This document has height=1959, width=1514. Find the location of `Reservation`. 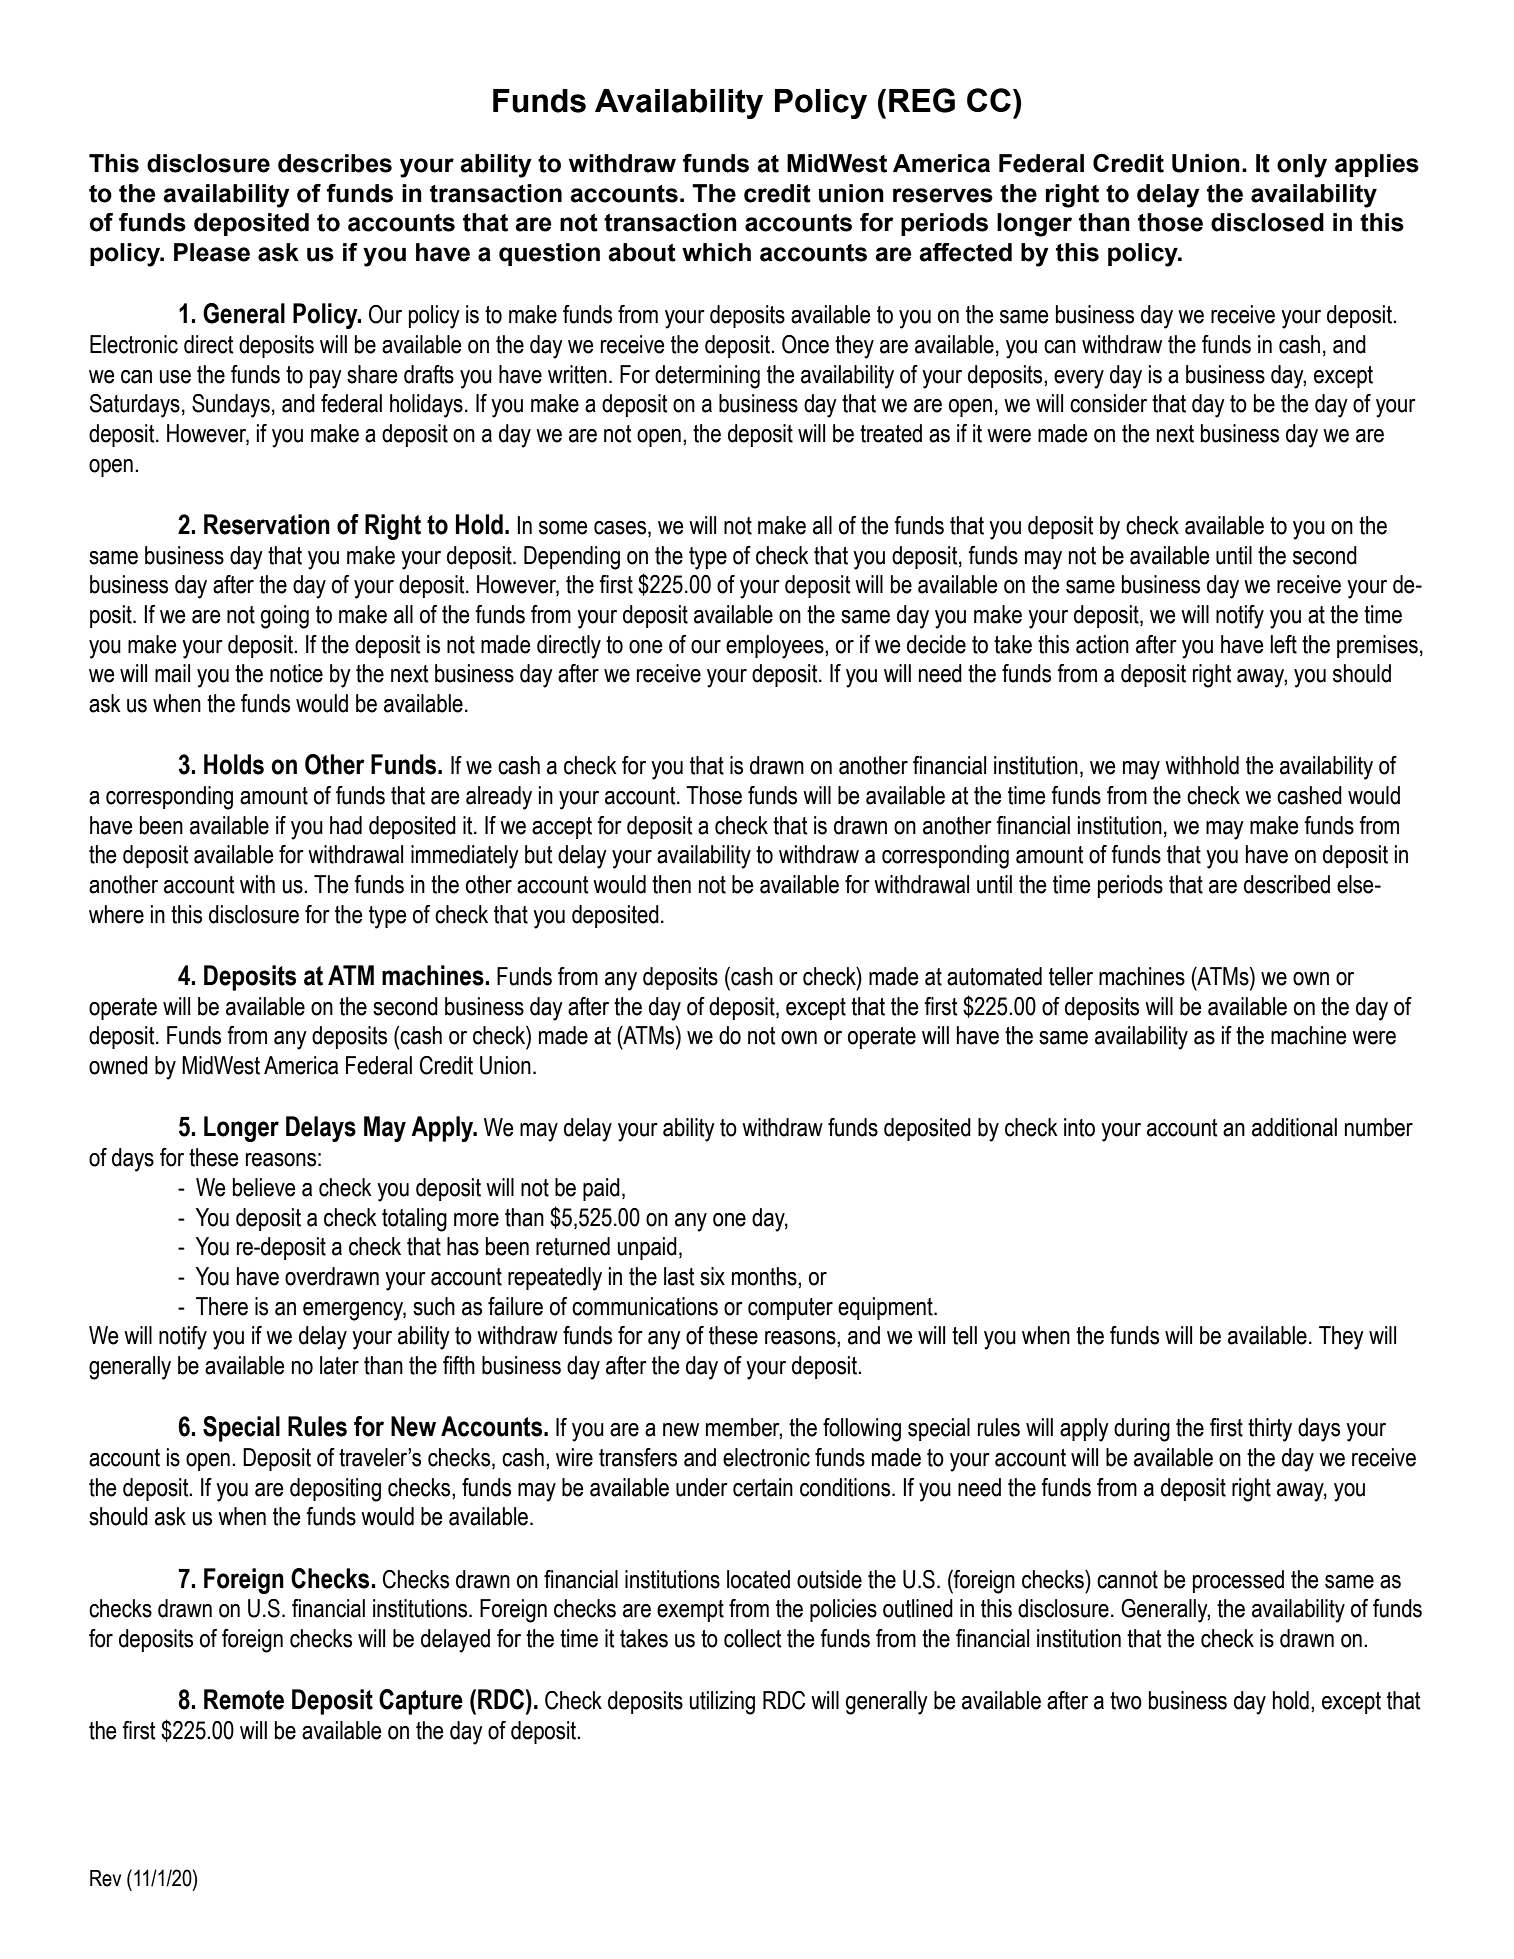

Reservation is located at coordinates (267, 524).
